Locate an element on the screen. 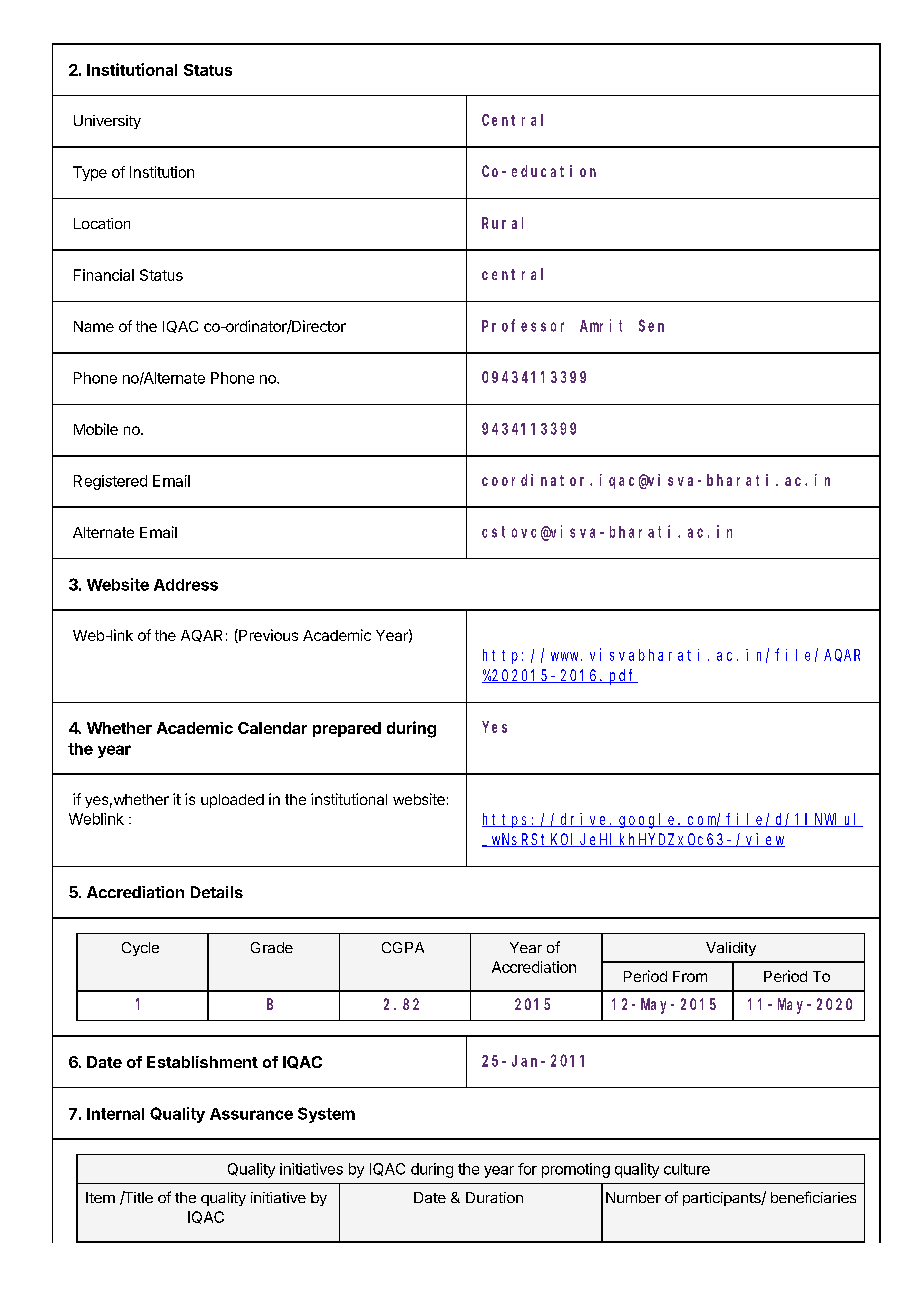 This screenshot has width=924, height=1308. Location is located at coordinates (102, 223).
